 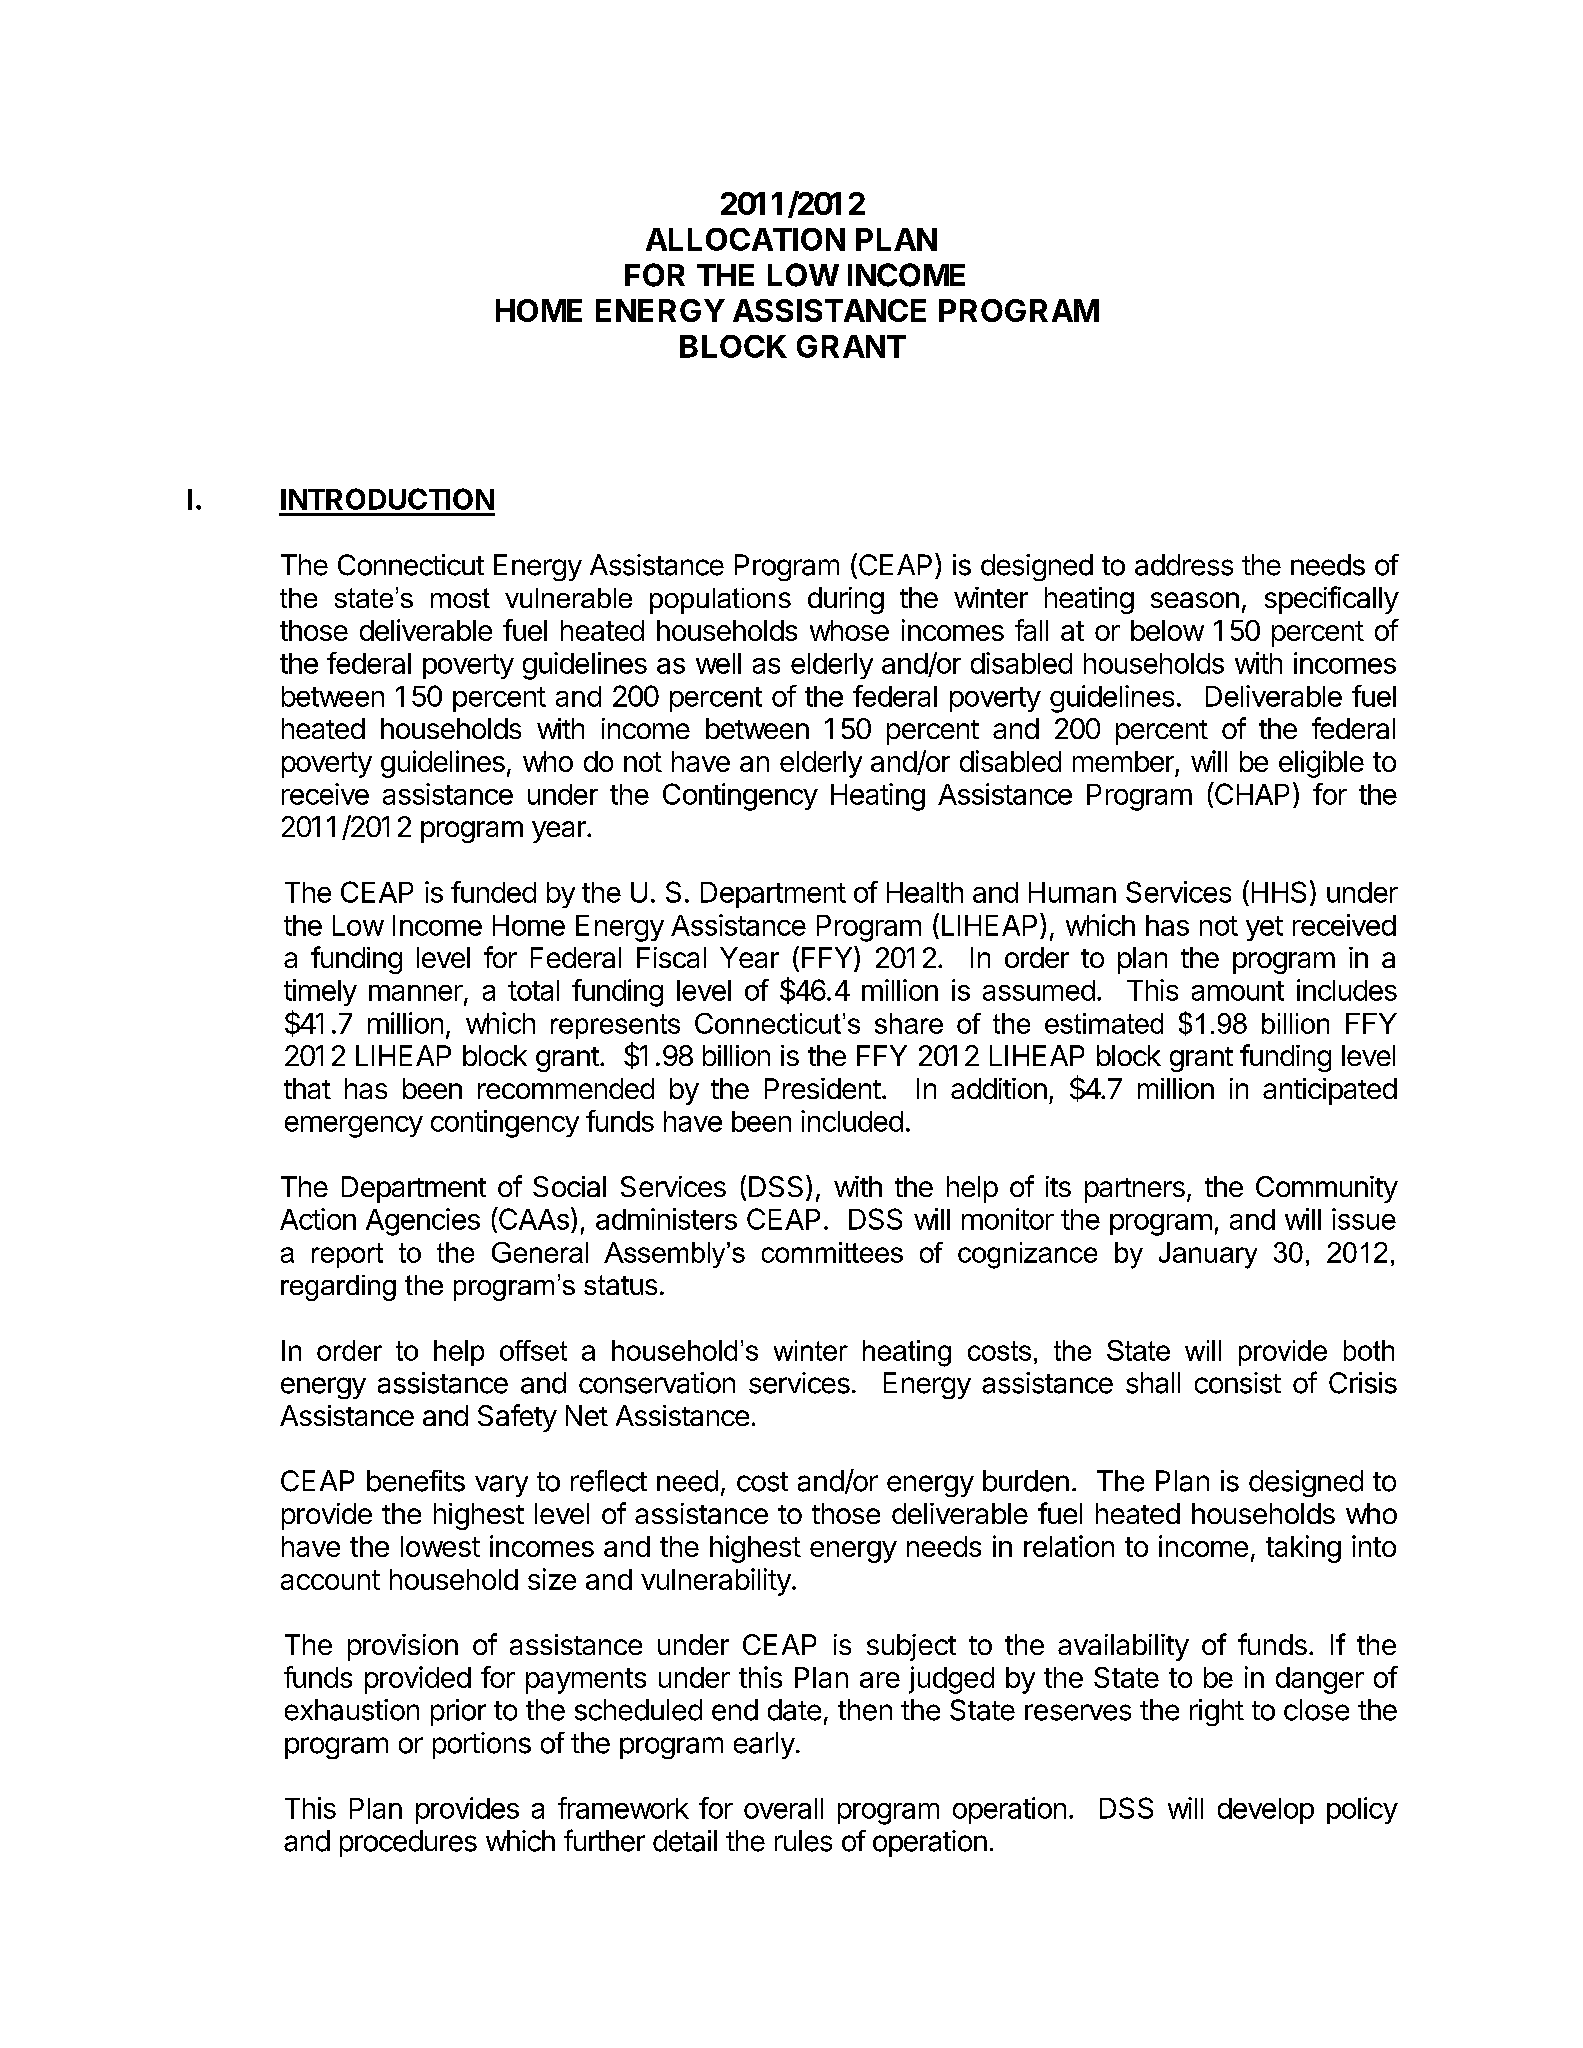 I want to click on below, so click(x=1167, y=630).
